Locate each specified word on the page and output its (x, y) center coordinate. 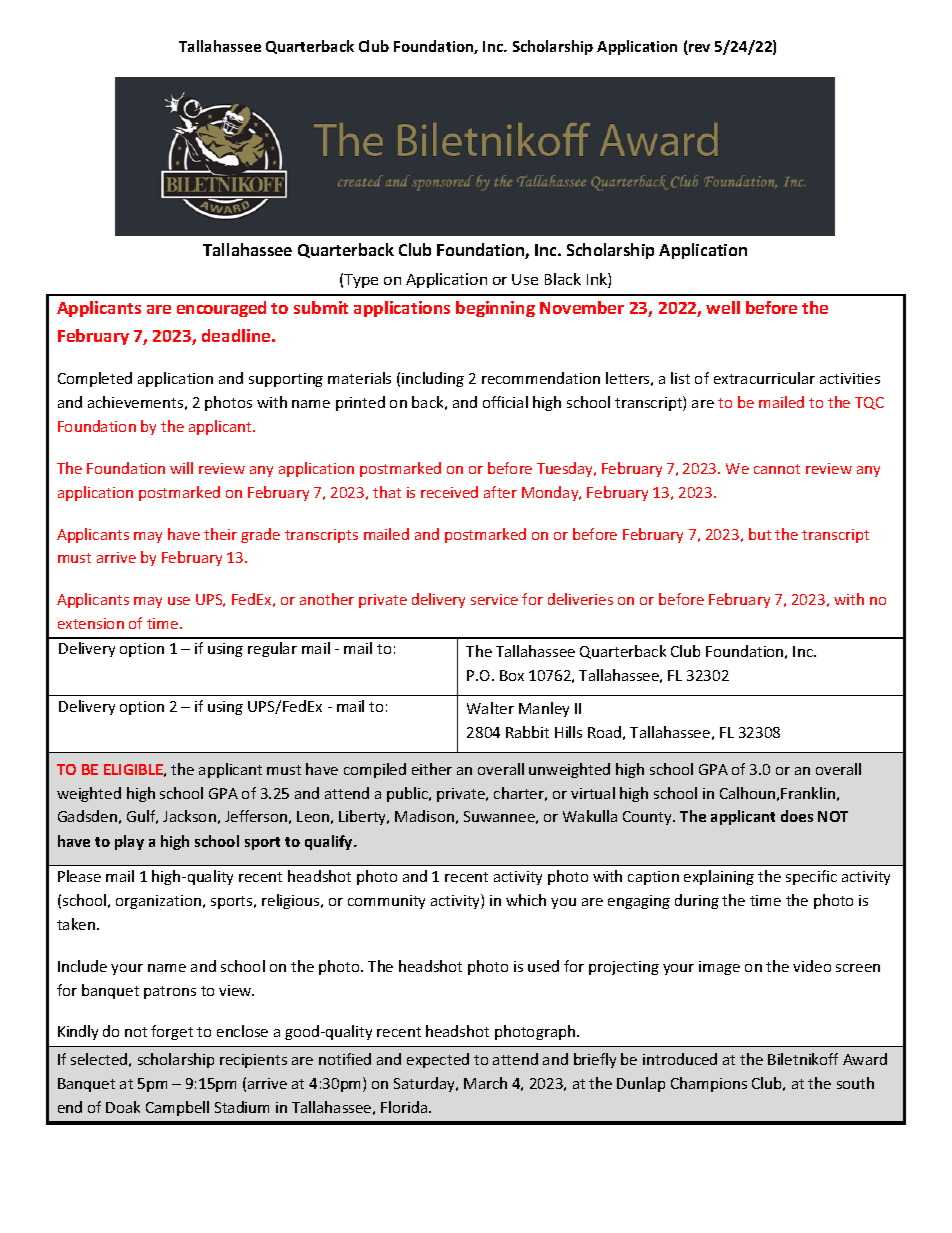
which (526, 900)
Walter (490, 708)
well (723, 307)
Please (79, 876)
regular (272, 649)
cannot (777, 469)
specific (811, 877)
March (485, 1083)
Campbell (177, 1108)
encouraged (221, 309)
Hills (568, 732)
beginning (495, 309)
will (181, 468)
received (449, 492)
